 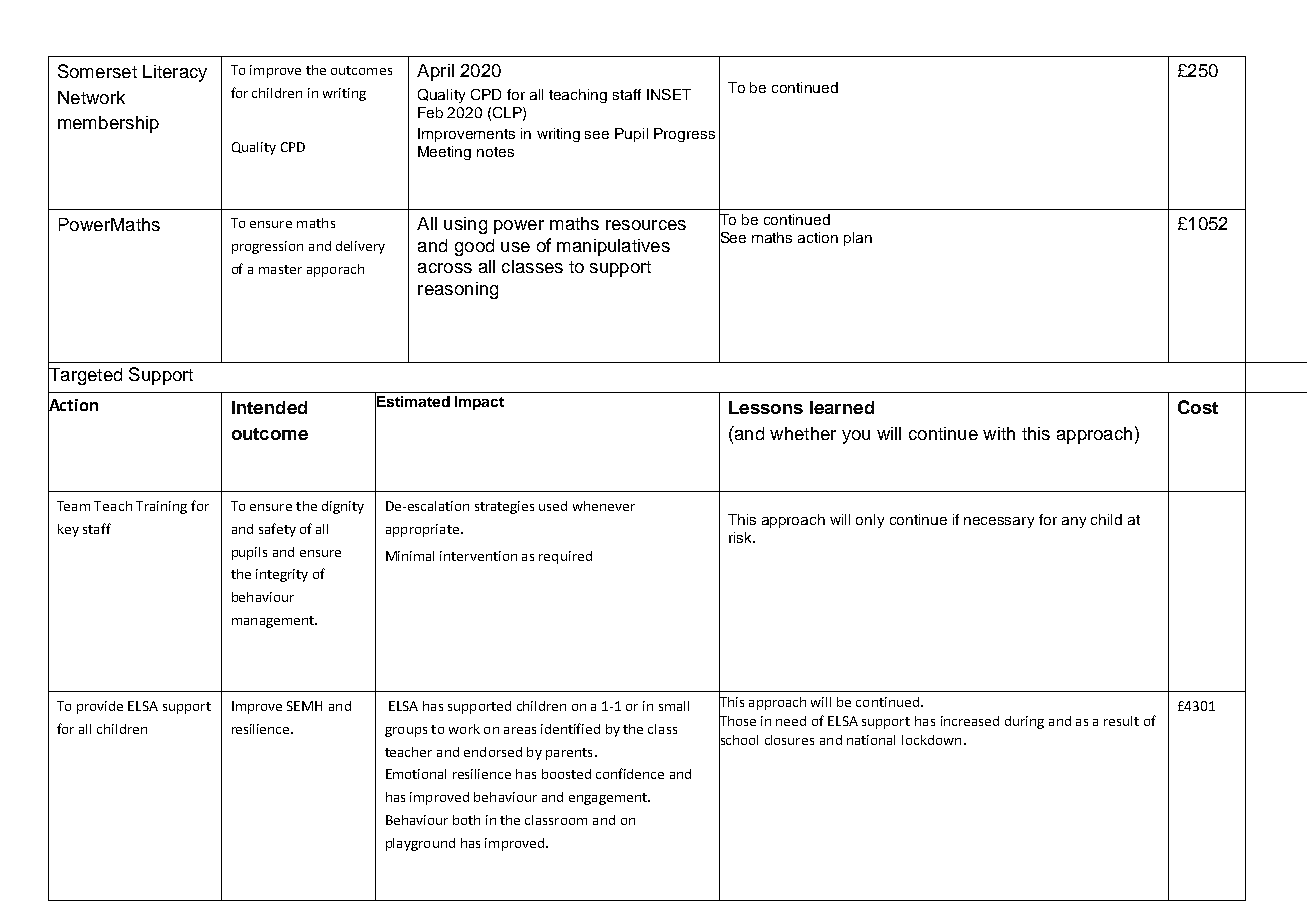 I want to click on engagement, so click(x=609, y=799).
